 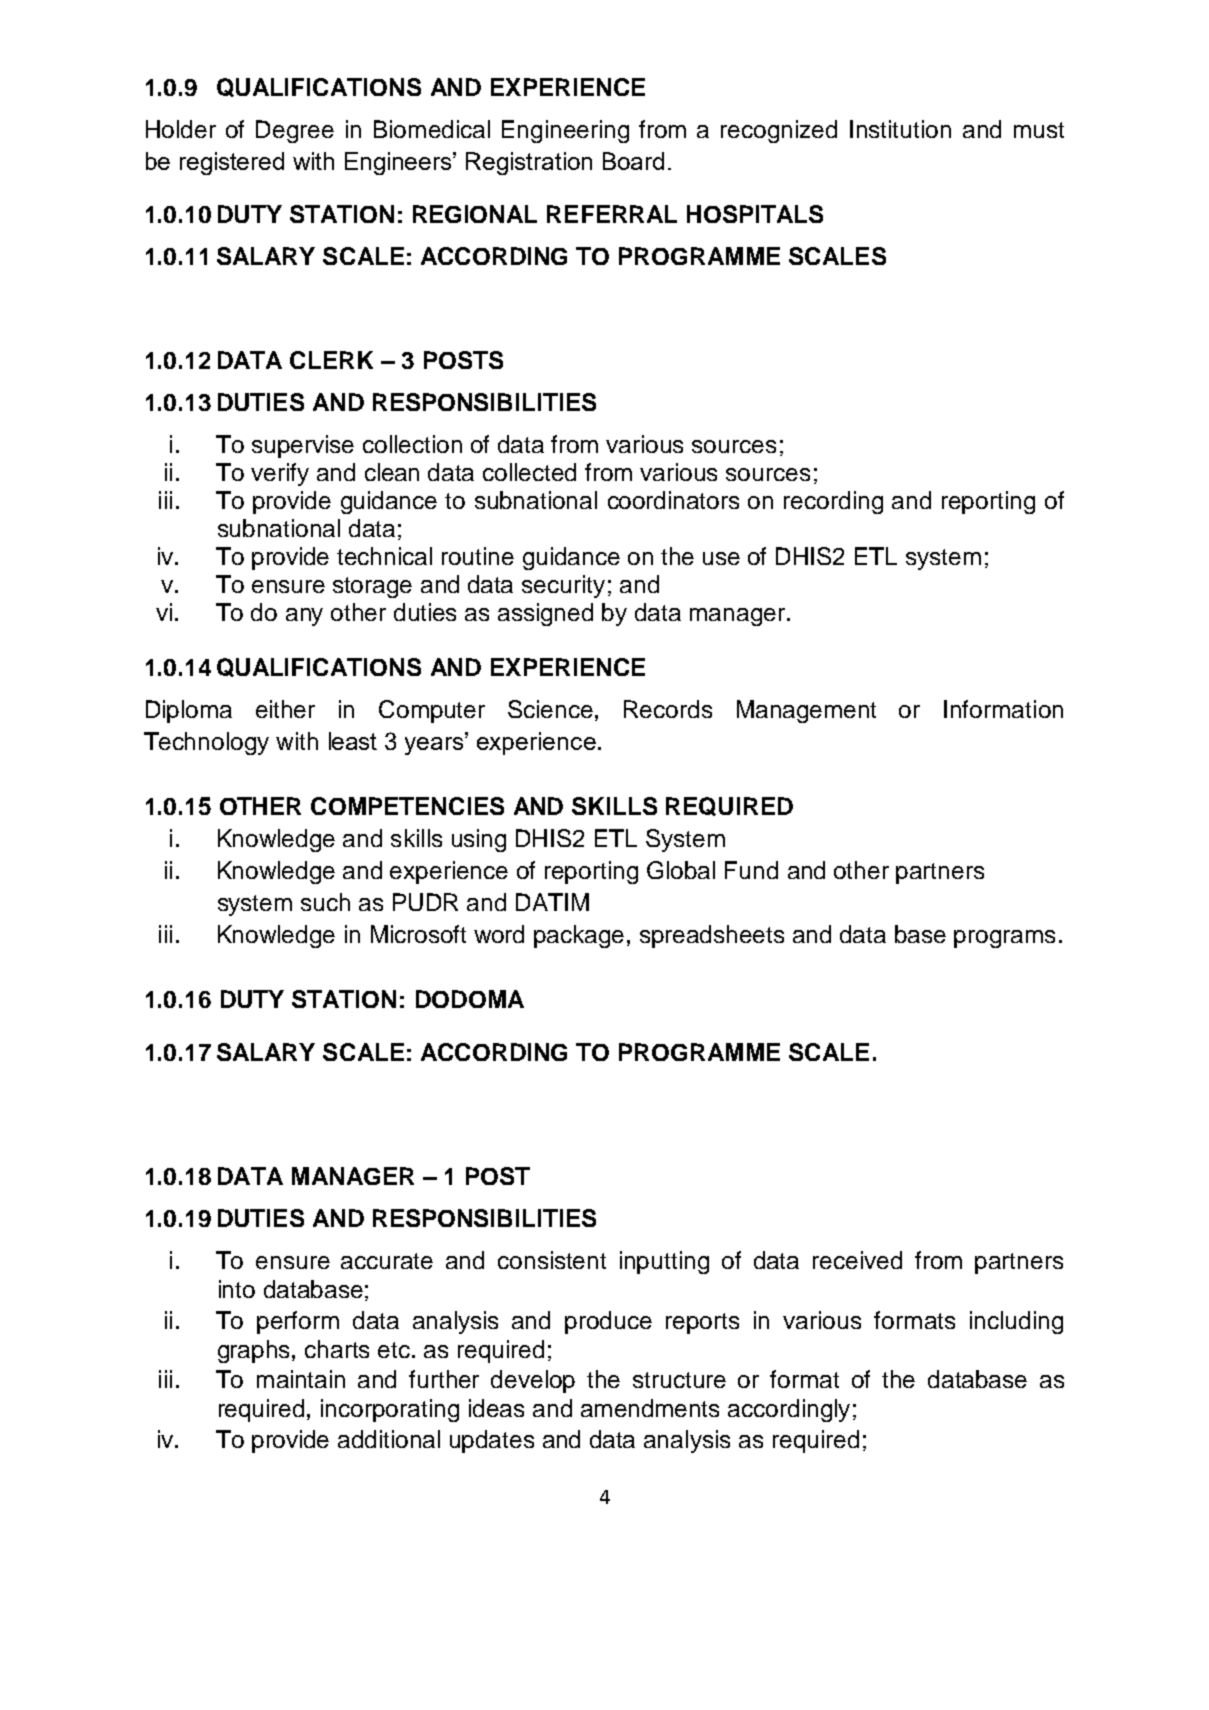 I want to click on Management, so click(x=806, y=711).
